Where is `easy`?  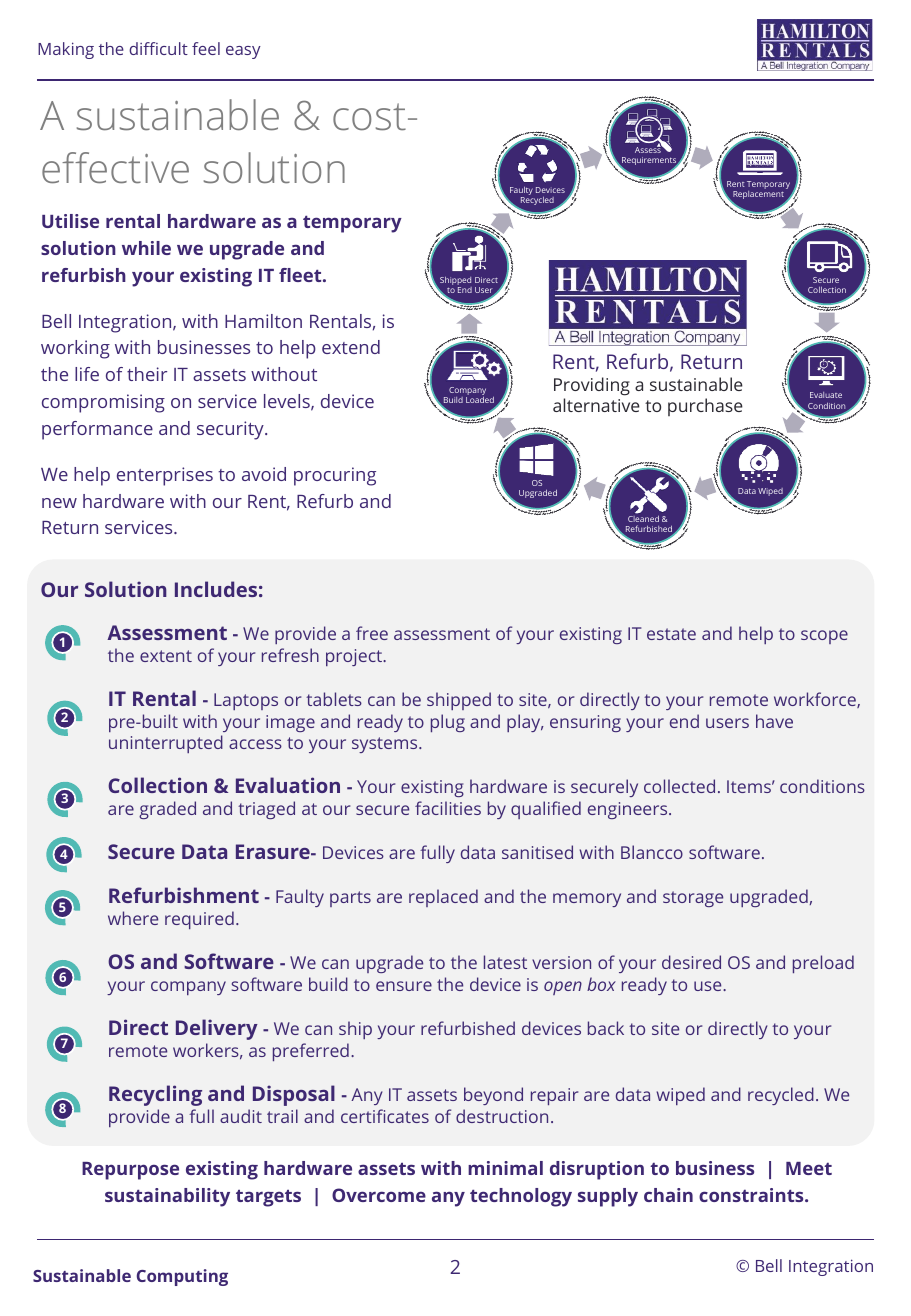 easy is located at coordinates (243, 52).
